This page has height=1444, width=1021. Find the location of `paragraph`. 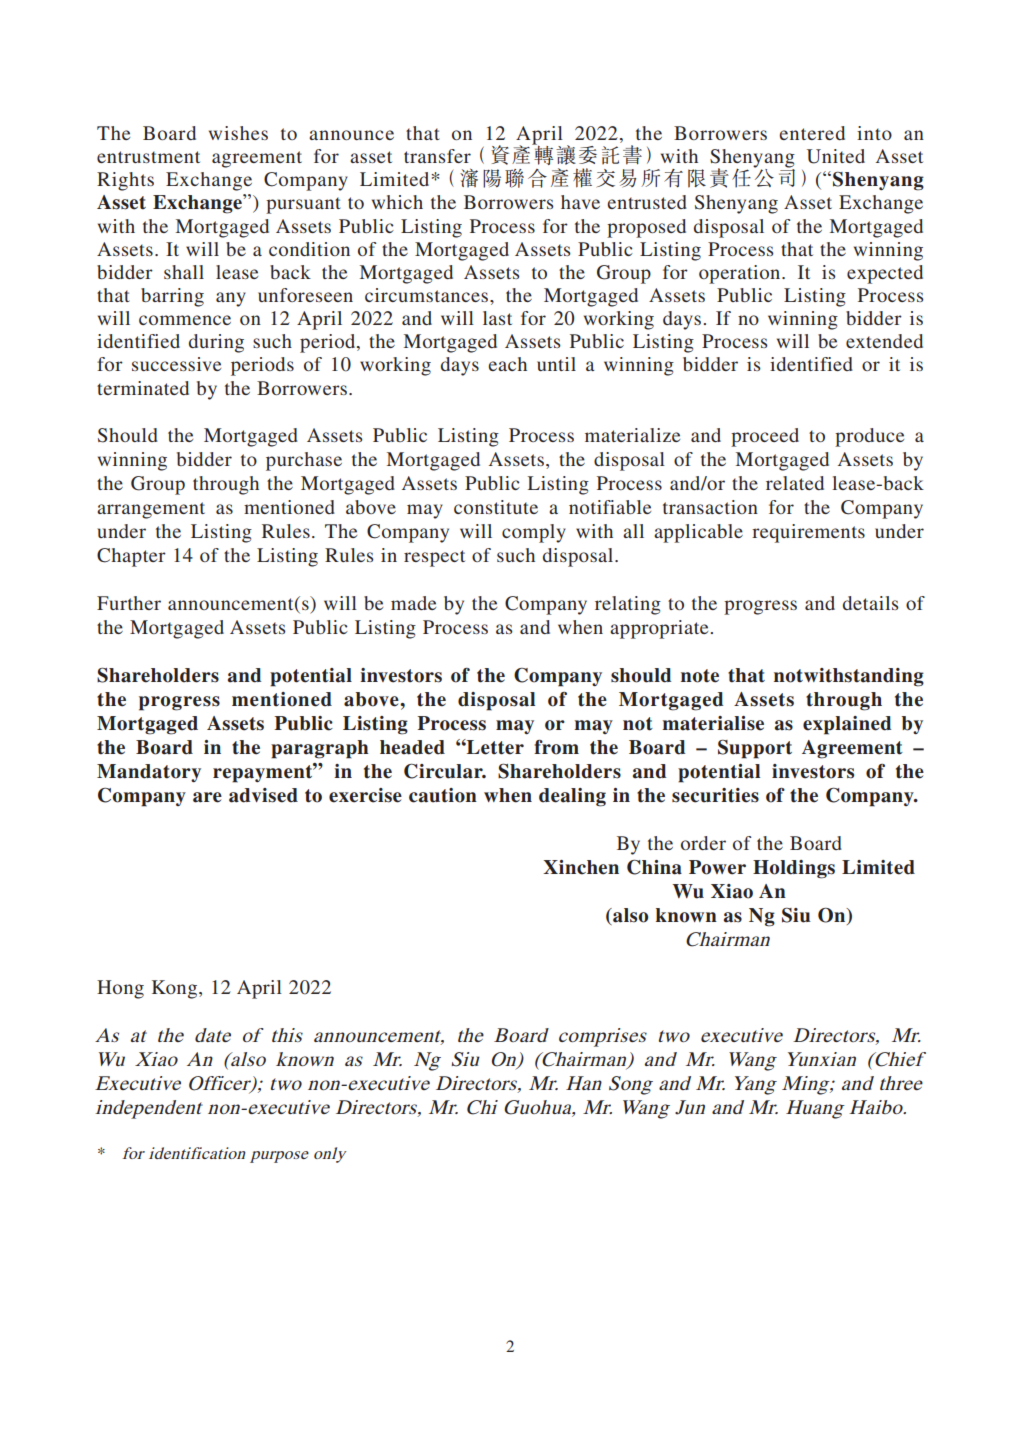

paragraph is located at coordinates (319, 749).
